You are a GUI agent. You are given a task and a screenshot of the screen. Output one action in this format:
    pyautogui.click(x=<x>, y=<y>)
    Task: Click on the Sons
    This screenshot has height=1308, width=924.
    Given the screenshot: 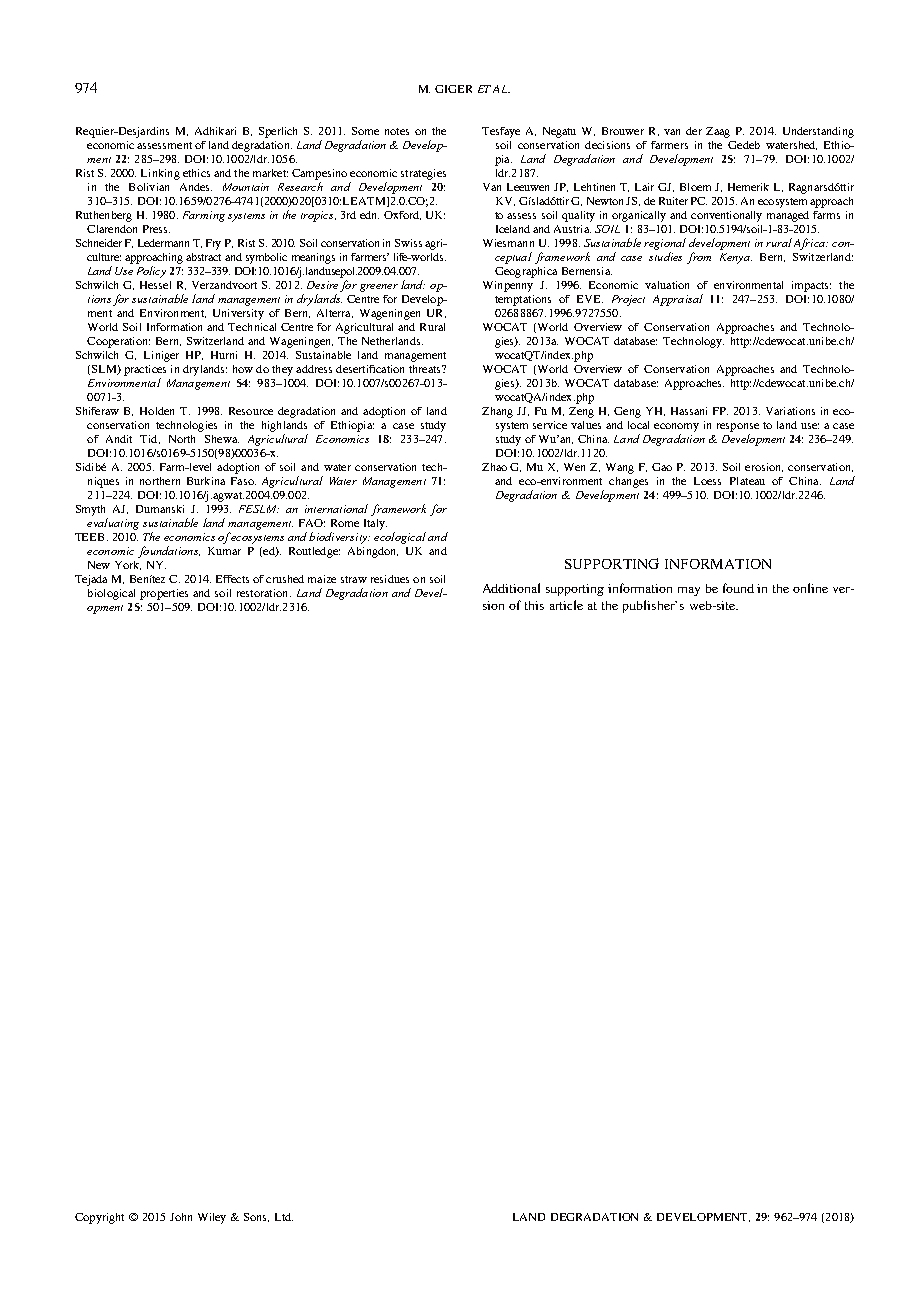 What is the action you would take?
    pyautogui.click(x=256, y=1217)
